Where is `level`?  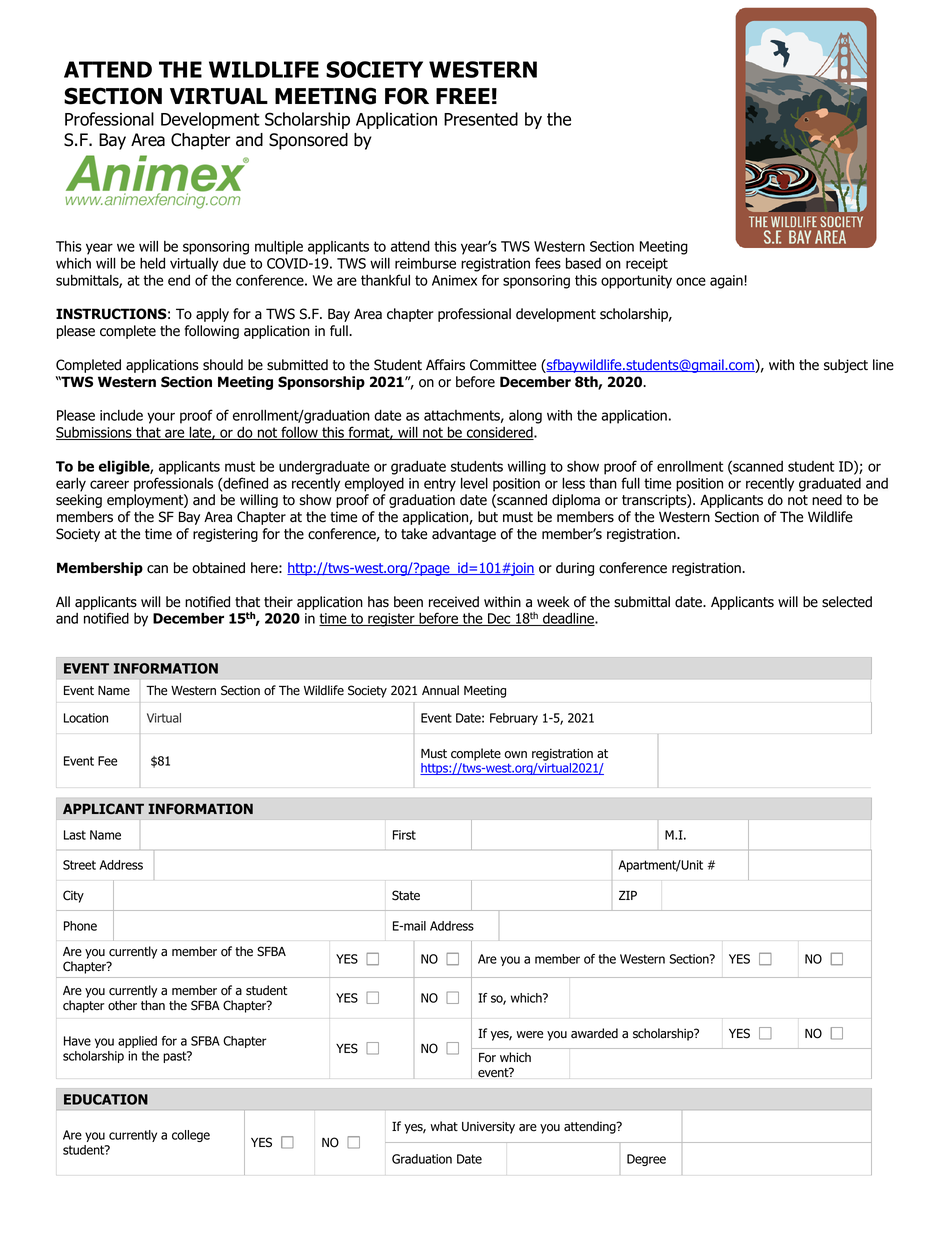
level is located at coordinates (474, 483).
